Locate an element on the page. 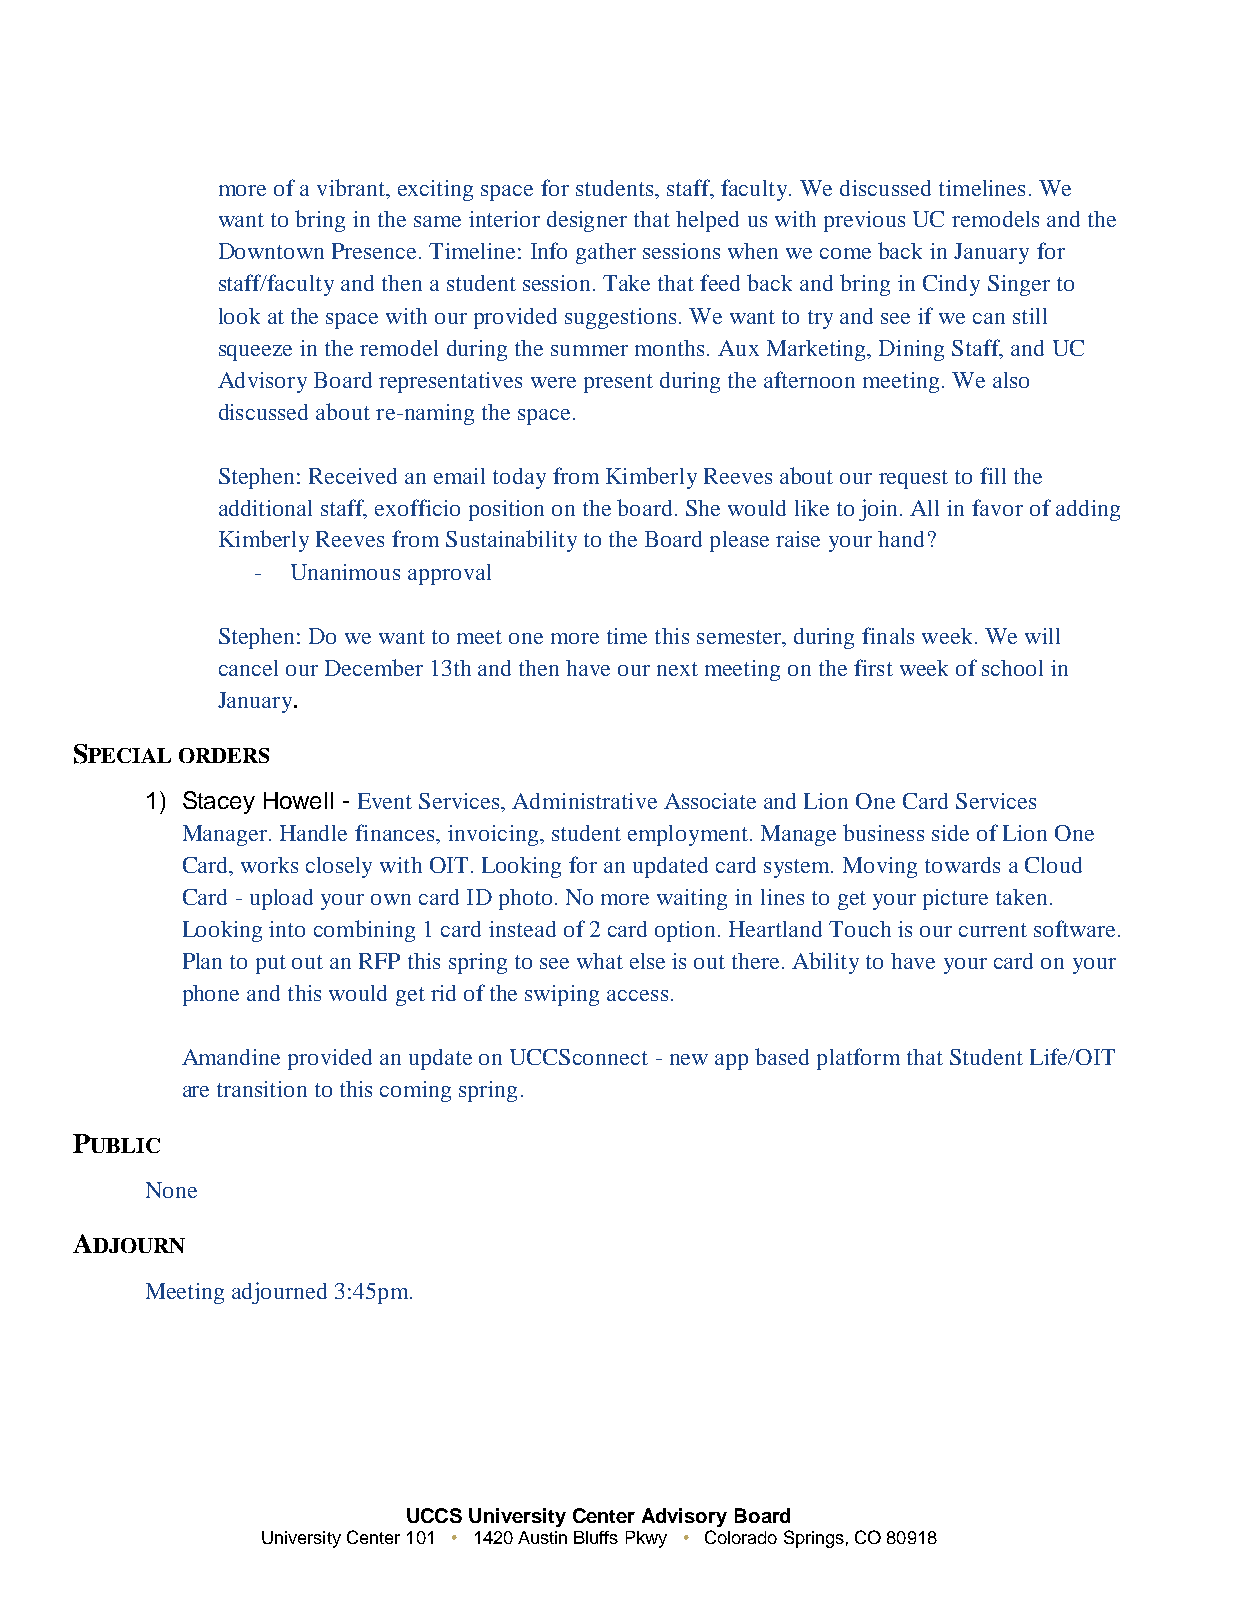 The height and width of the page is (1597, 1234). works is located at coordinates (269, 865).
